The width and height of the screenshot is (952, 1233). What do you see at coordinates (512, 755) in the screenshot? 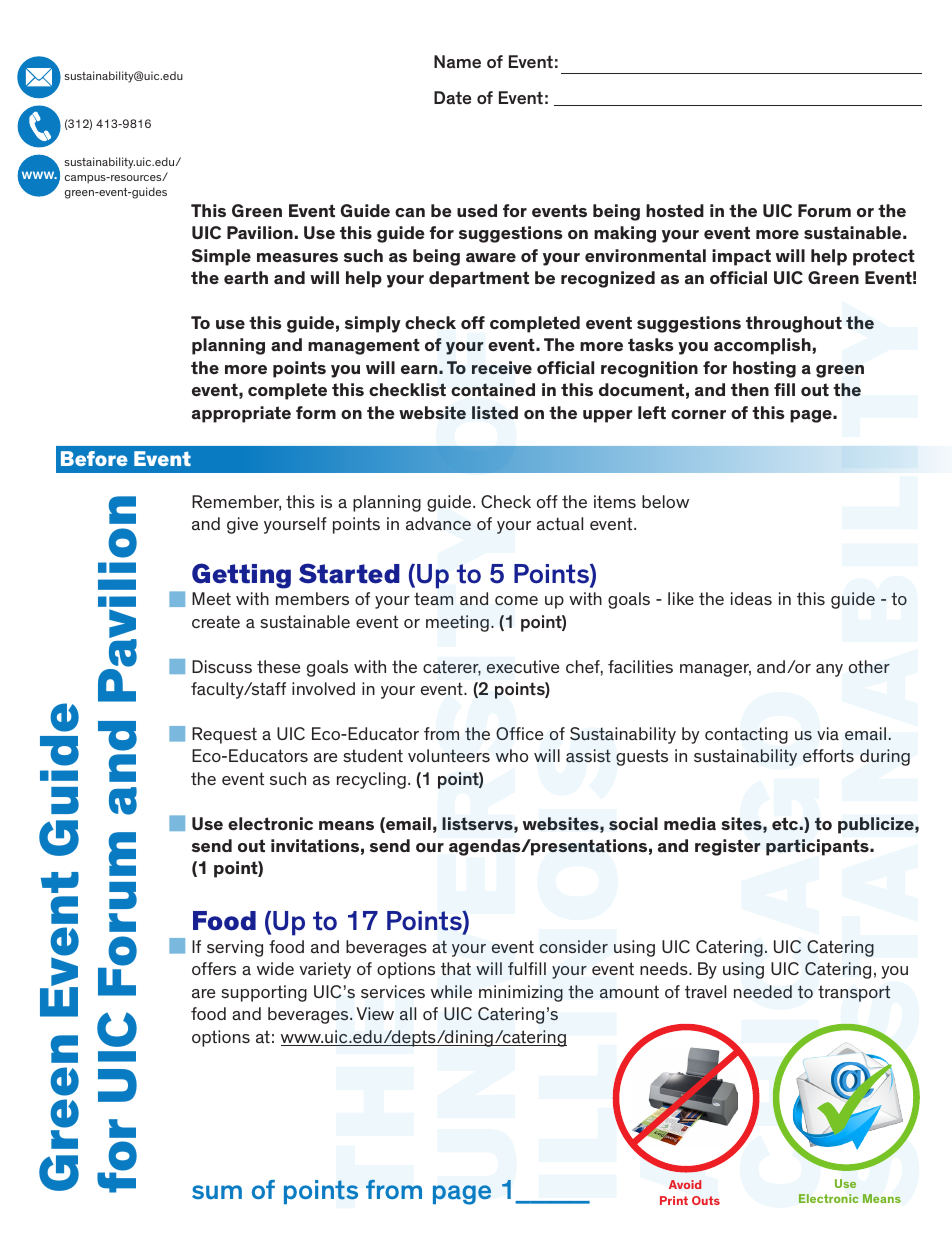
I see `who` at bounding box center [512, 755].
